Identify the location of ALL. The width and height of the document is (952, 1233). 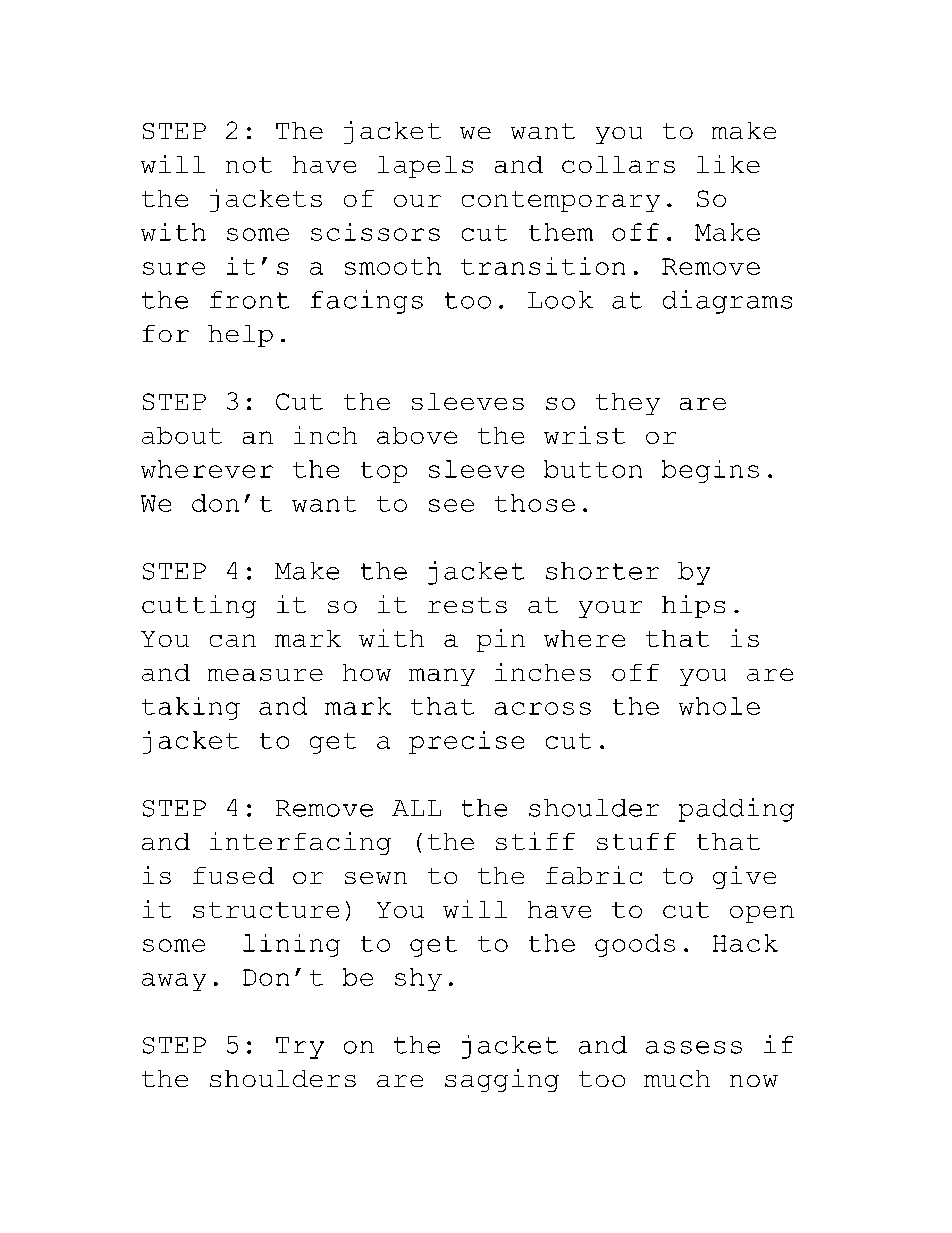
(416, 808).
